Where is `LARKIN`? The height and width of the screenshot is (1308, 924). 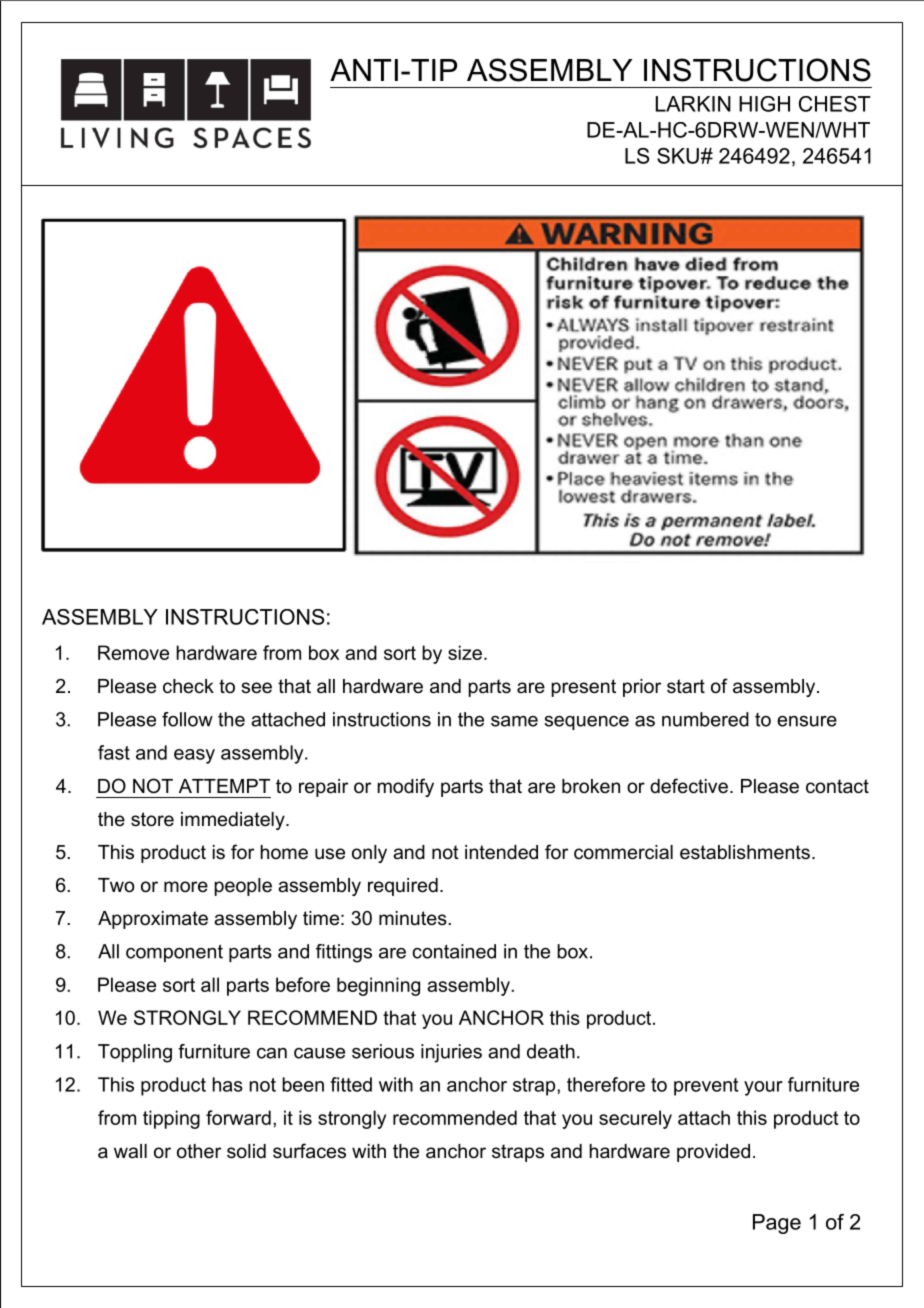 LARKIN is located at coordinates (693, 104).
